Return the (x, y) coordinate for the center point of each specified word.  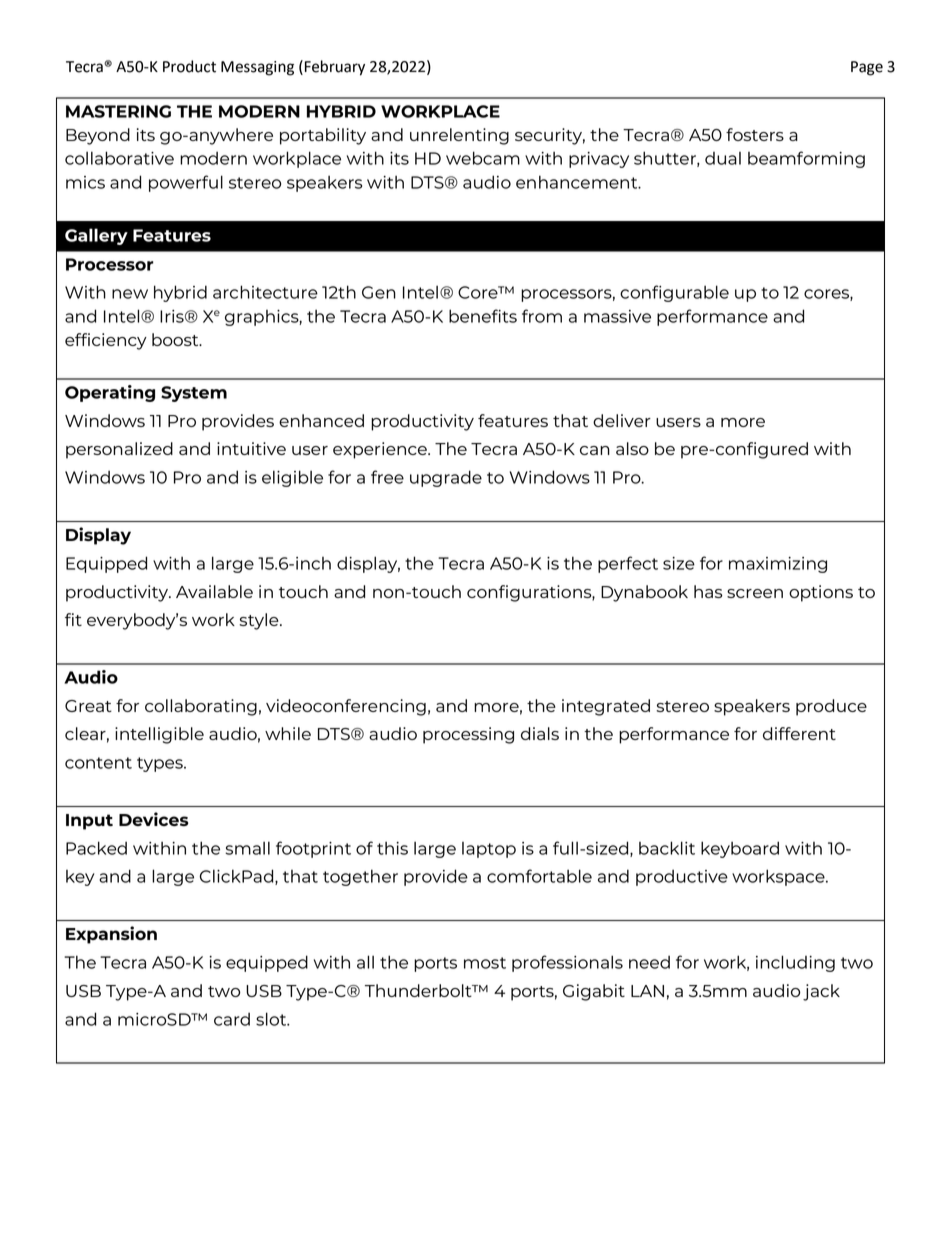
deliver (622, 420)
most (485, 963)
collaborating (201, 707)
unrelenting (459, 136)
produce (831, 707)
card (232, 1019)
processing (468, 735)
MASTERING (118, 111)
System (194, 394)
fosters (755, 134)
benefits (483, 316)
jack (821, 992)
